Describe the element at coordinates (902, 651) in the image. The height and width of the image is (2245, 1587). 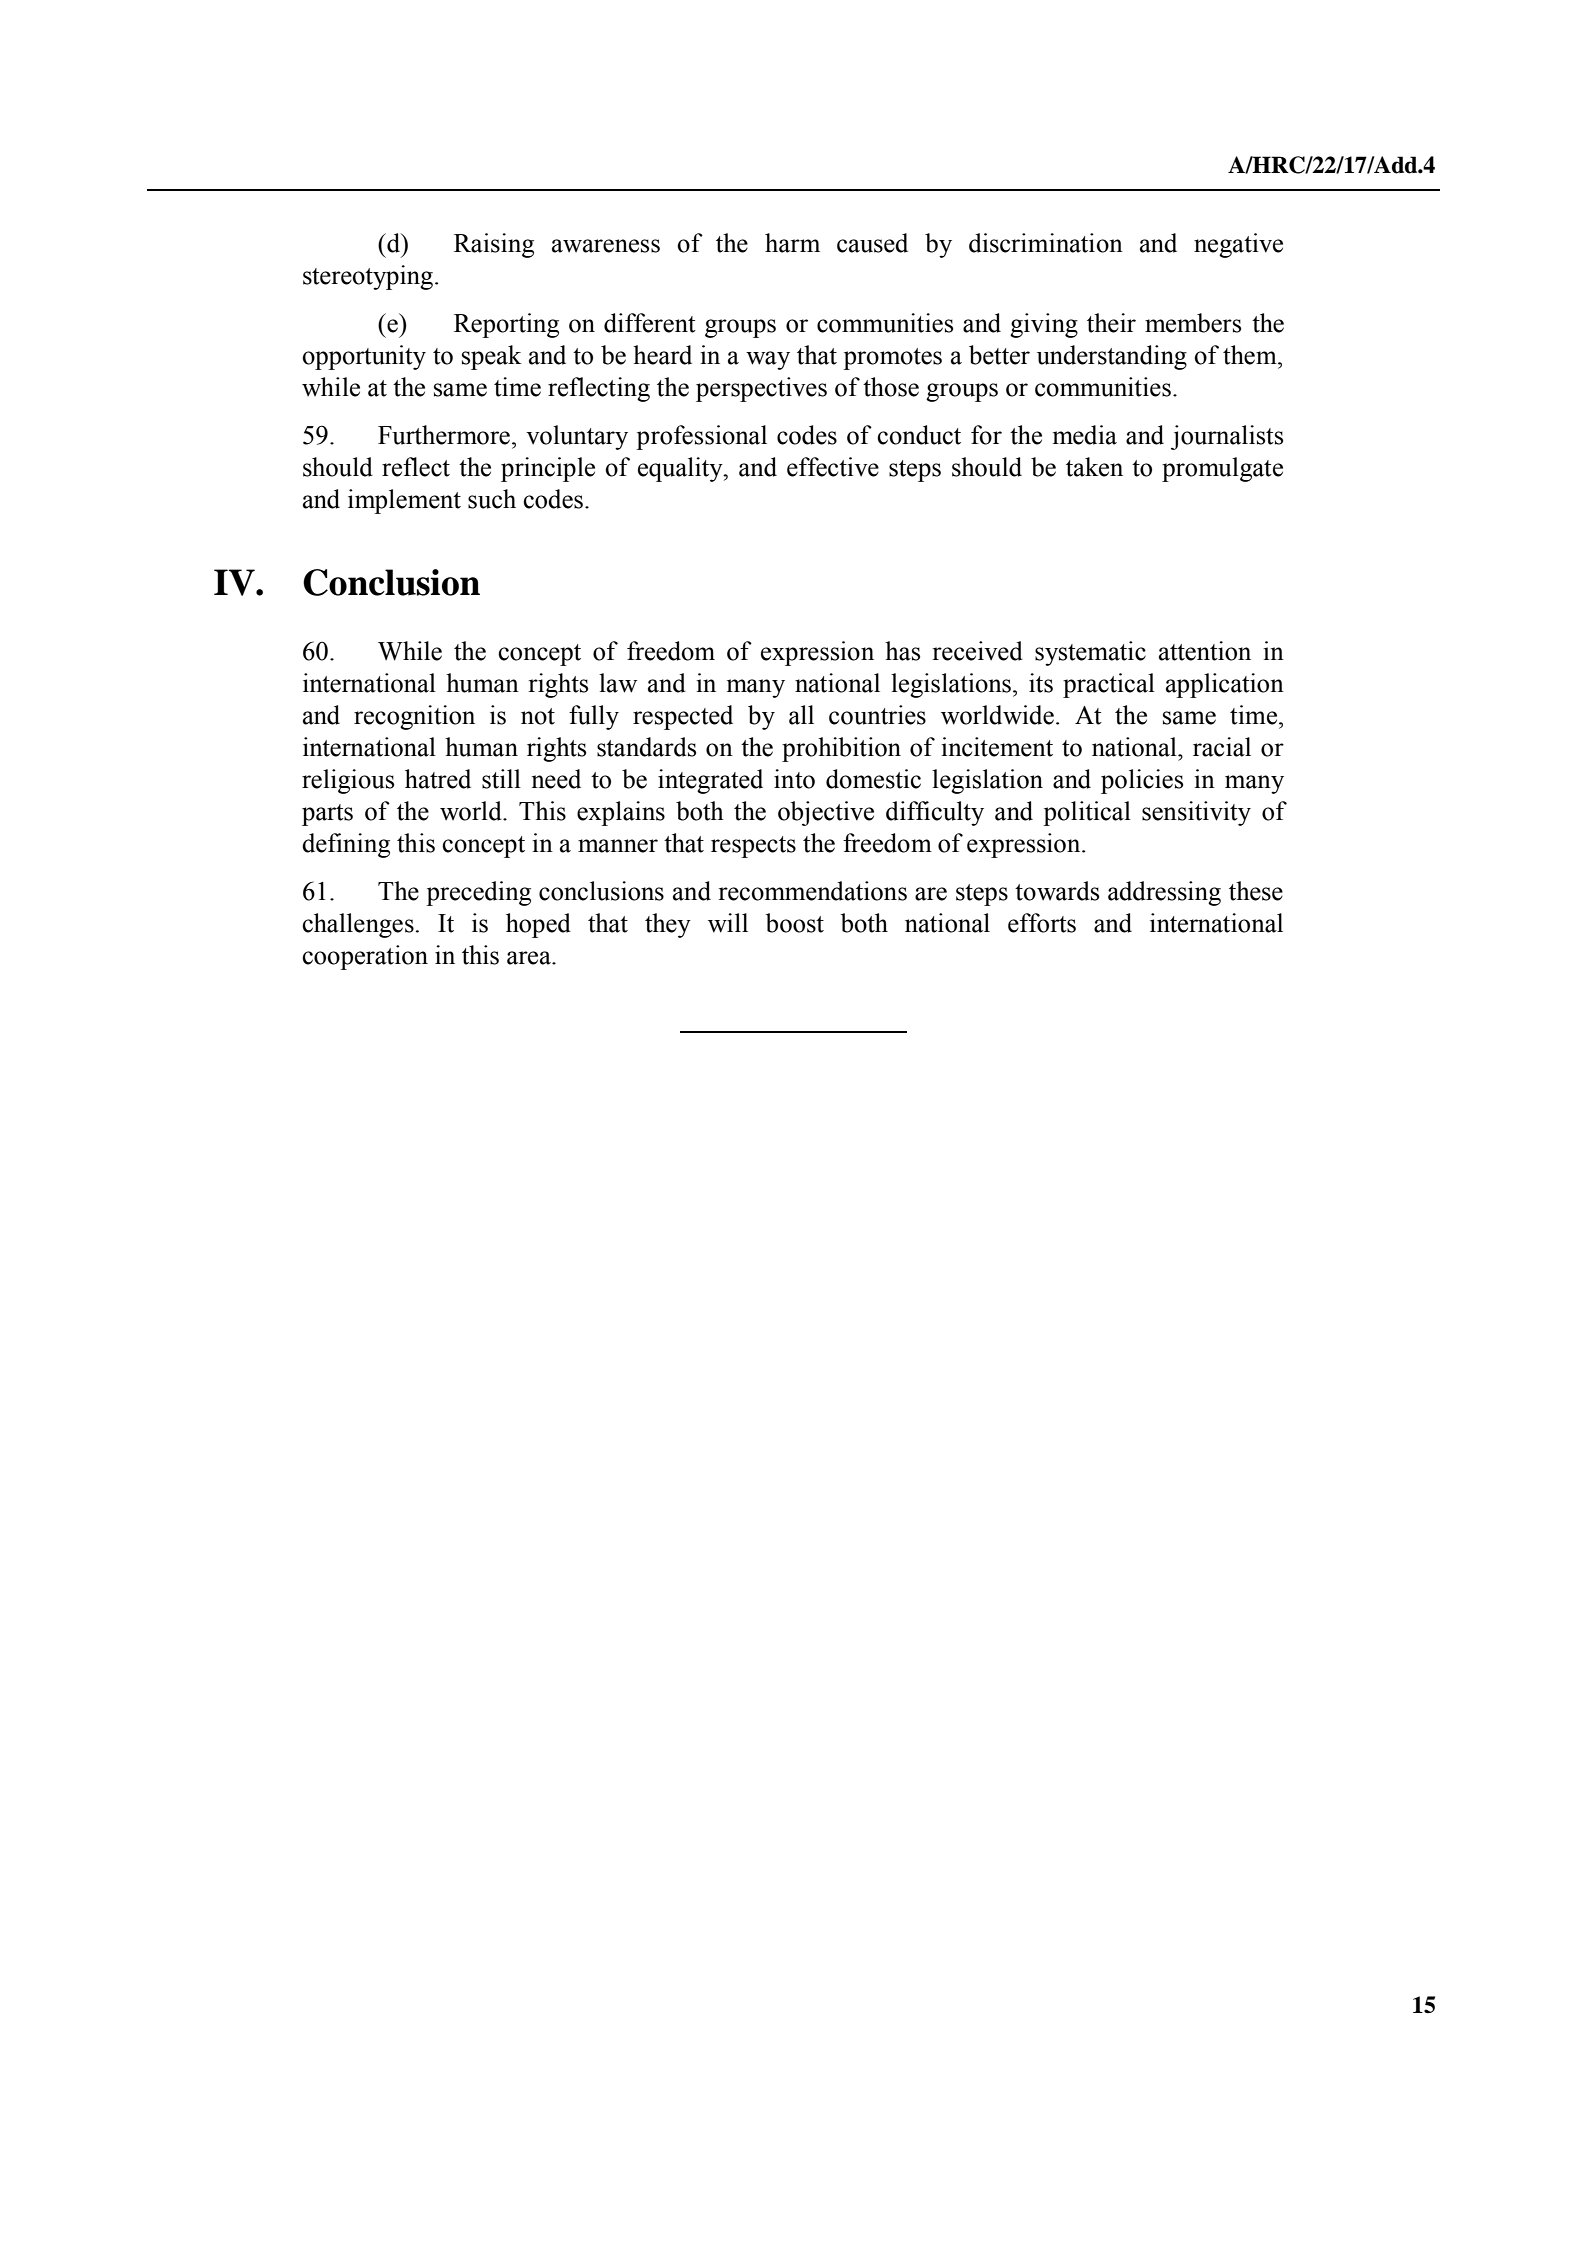
I see `has` at that location.
